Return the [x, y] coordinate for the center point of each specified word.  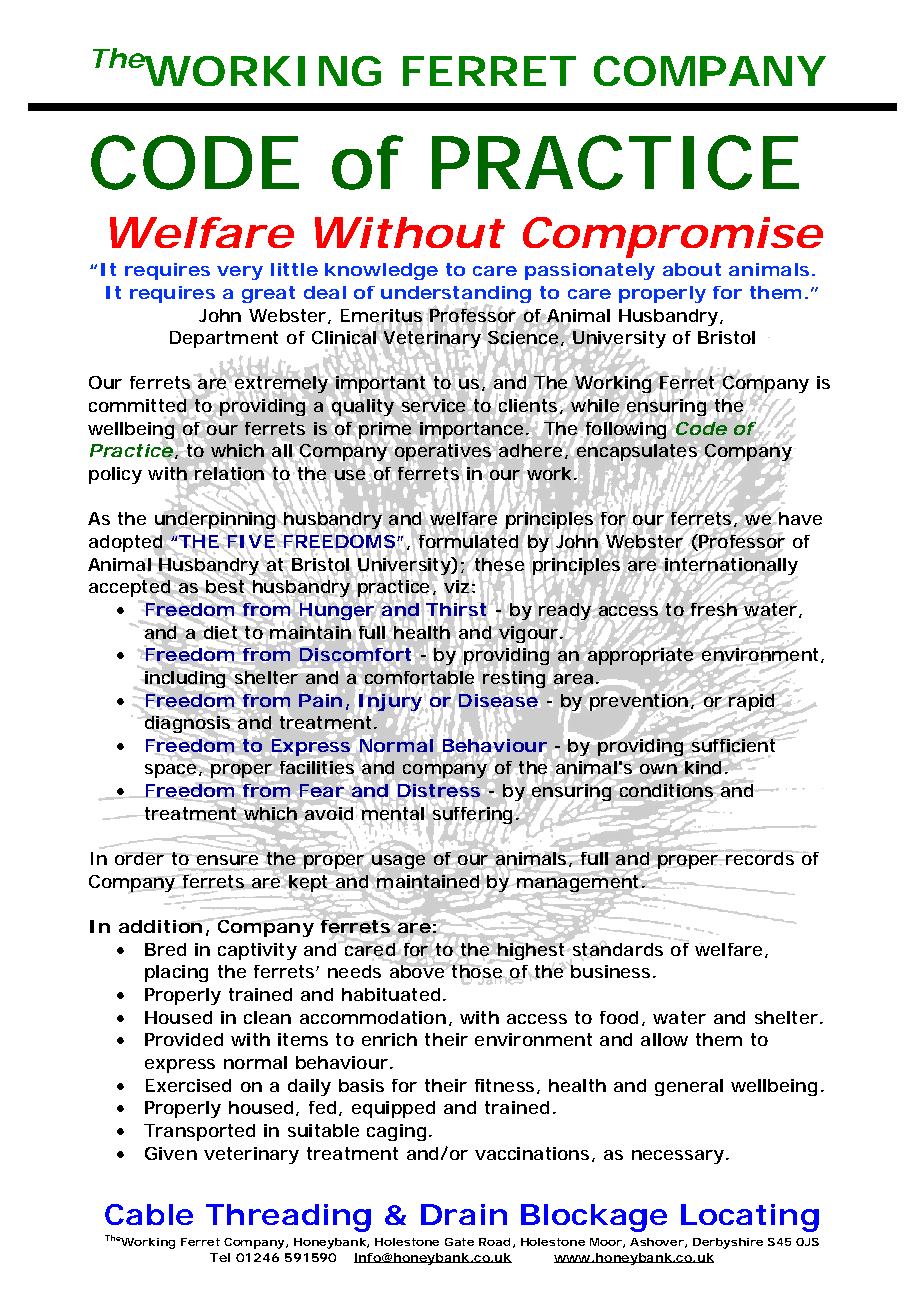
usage [398, 862]
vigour [528, 634]
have [799, 517]
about [692, 269]
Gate [459, 1242]
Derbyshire [728, 1243]
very [240, 273]
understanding [456, 296]
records [760, 857]
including [185, 679]
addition [161, 926]
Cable [149, 1214]
